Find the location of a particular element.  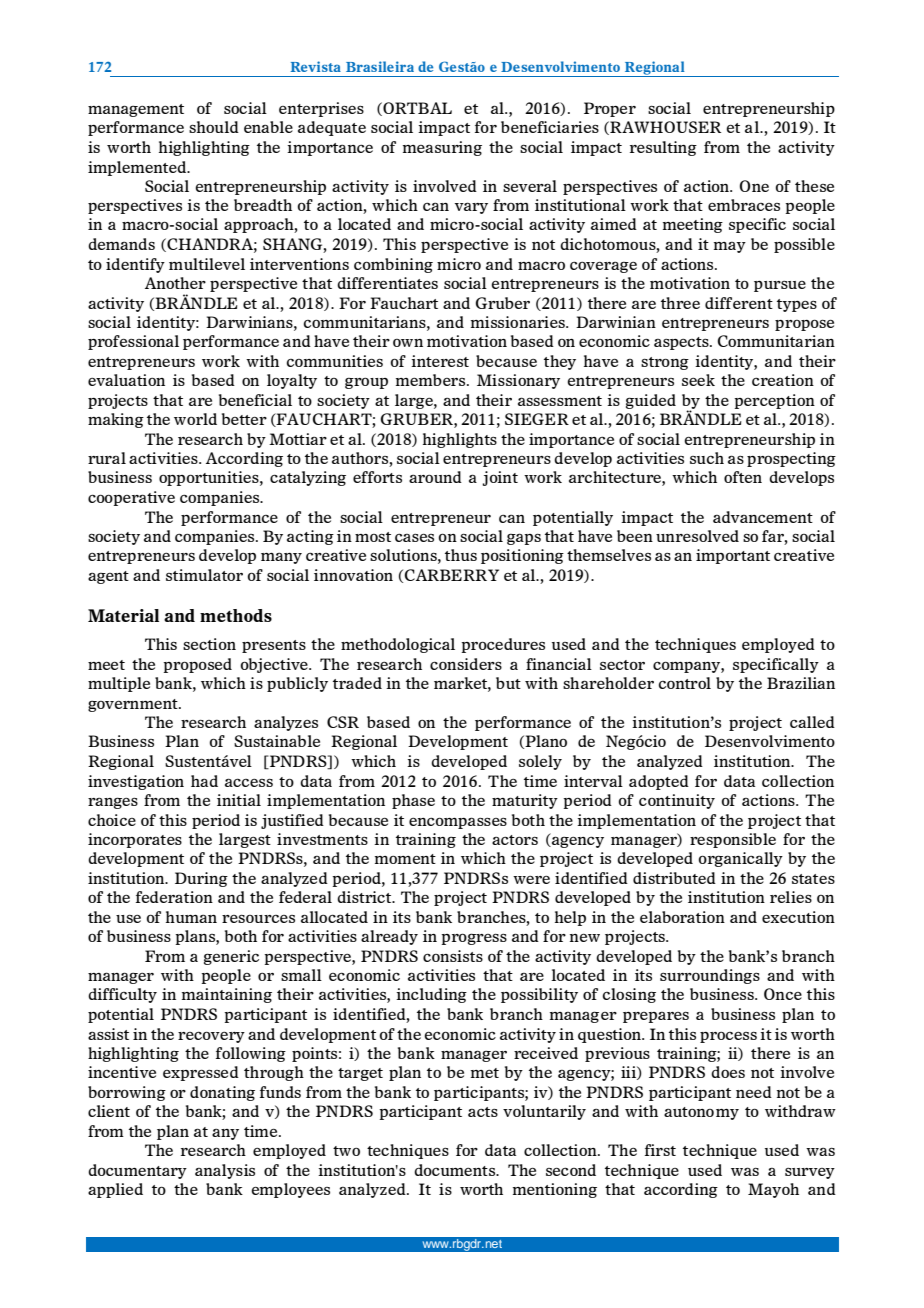

should is located at coordinates (214, 127).
